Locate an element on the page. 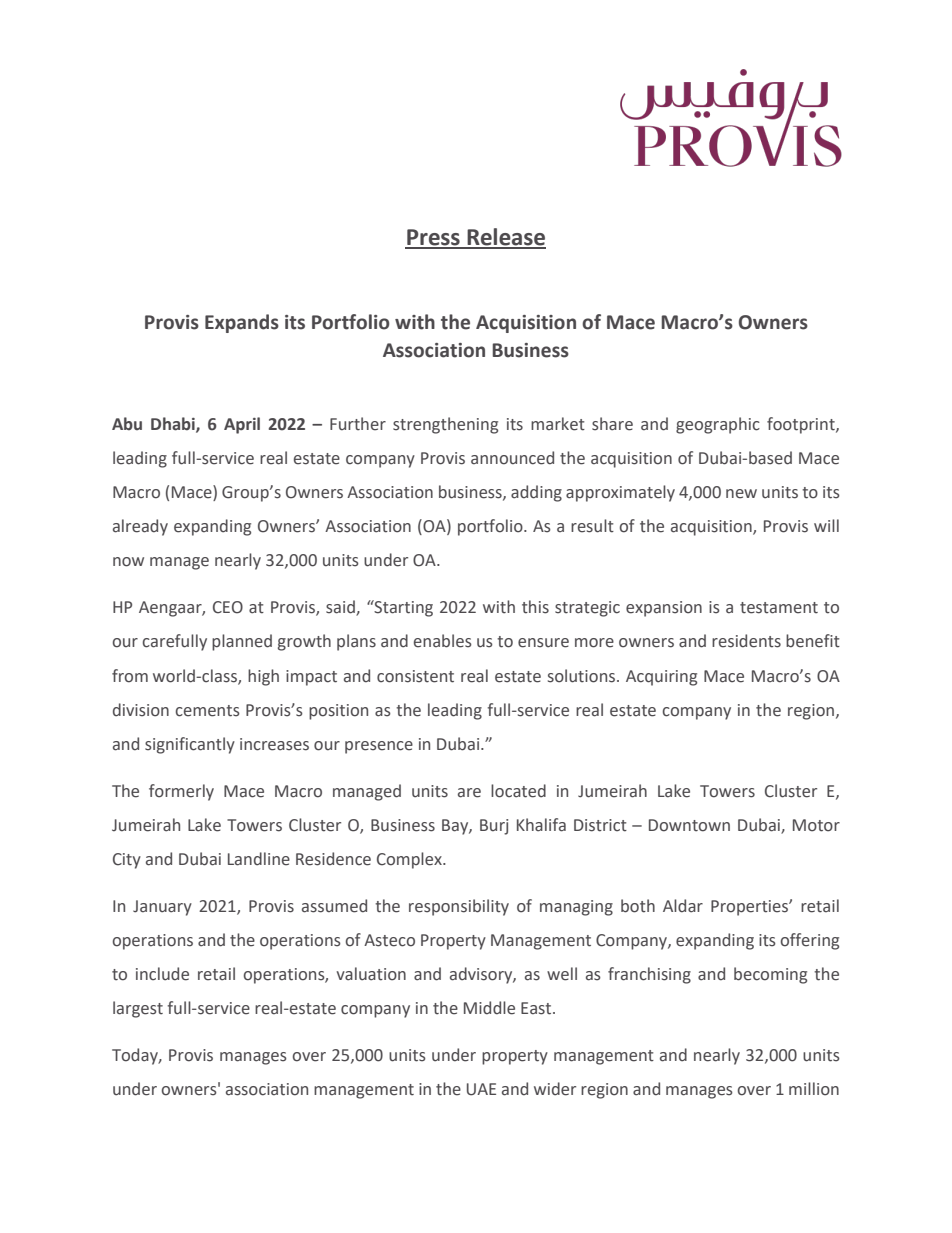 This document has height=1233, width=952. already is located at coordinates (140, 527).
